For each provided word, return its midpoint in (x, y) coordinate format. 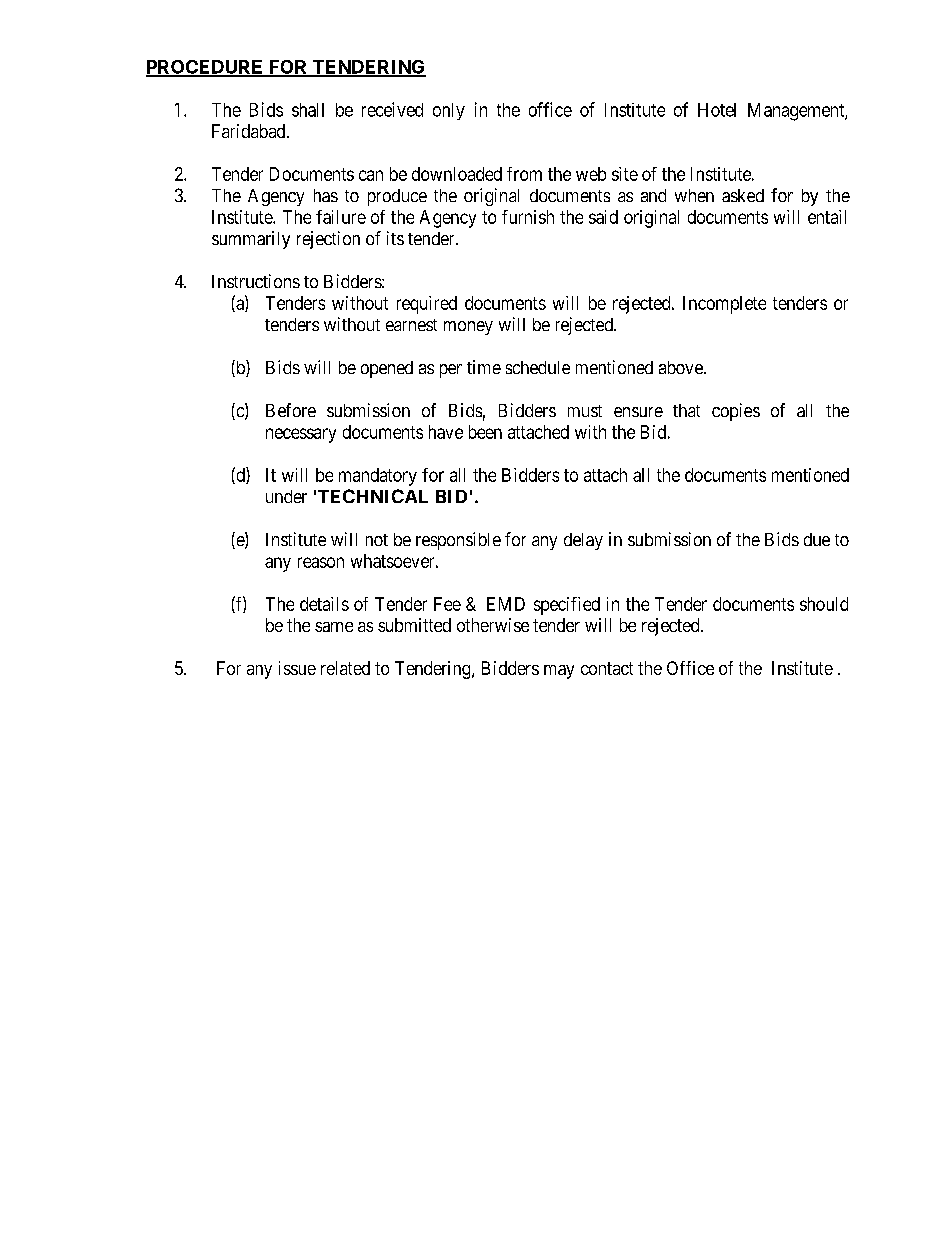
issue (297, 668)
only (449, 111)
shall (308, 110)
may (559, 672)
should (824, 604)
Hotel (717, 110)
